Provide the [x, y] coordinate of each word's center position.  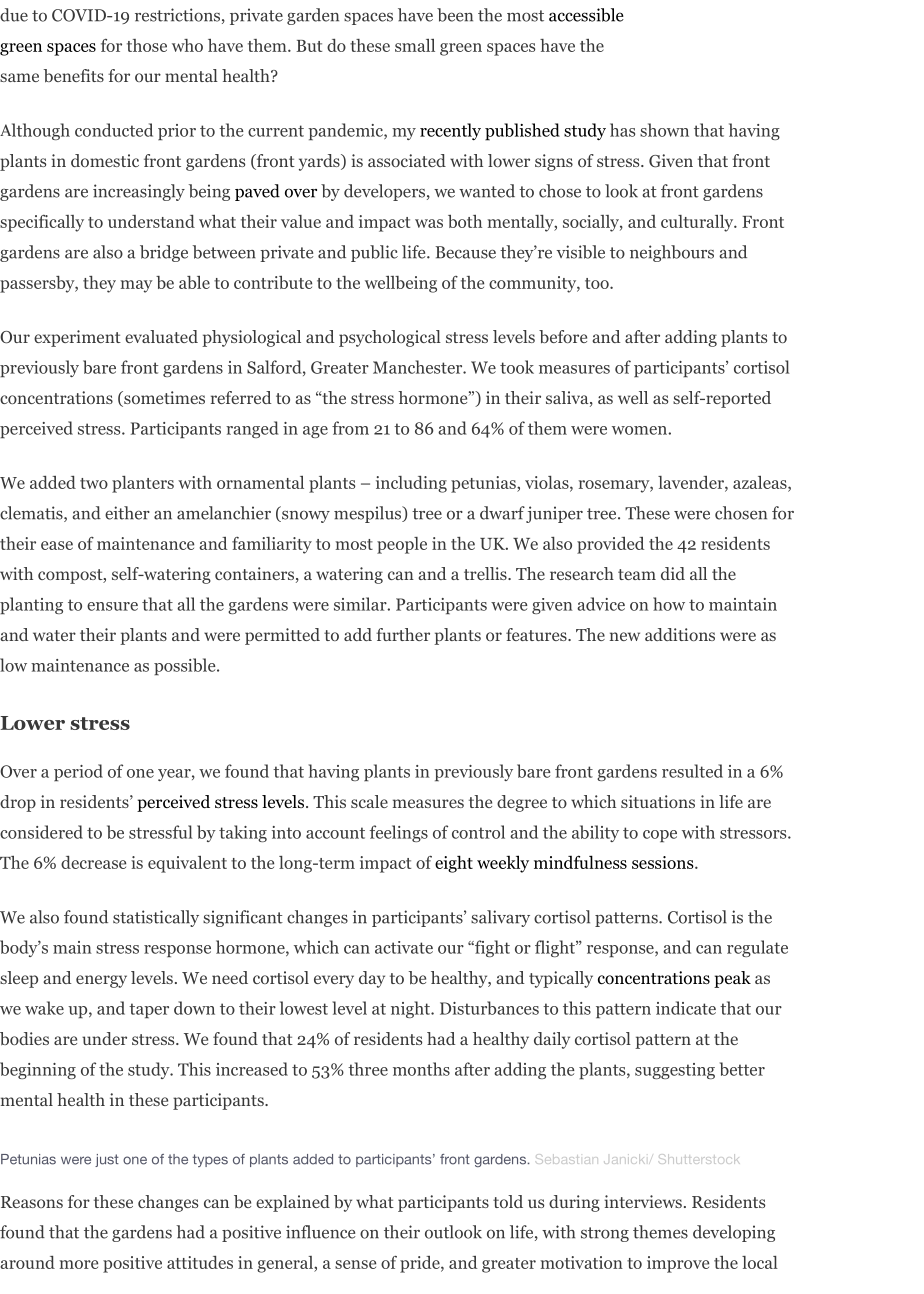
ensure [112, 606]
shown [664, 130]
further [403, 634]
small [415, 45]
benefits [74, 76]
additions [680, 634]
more [79, 1264]
